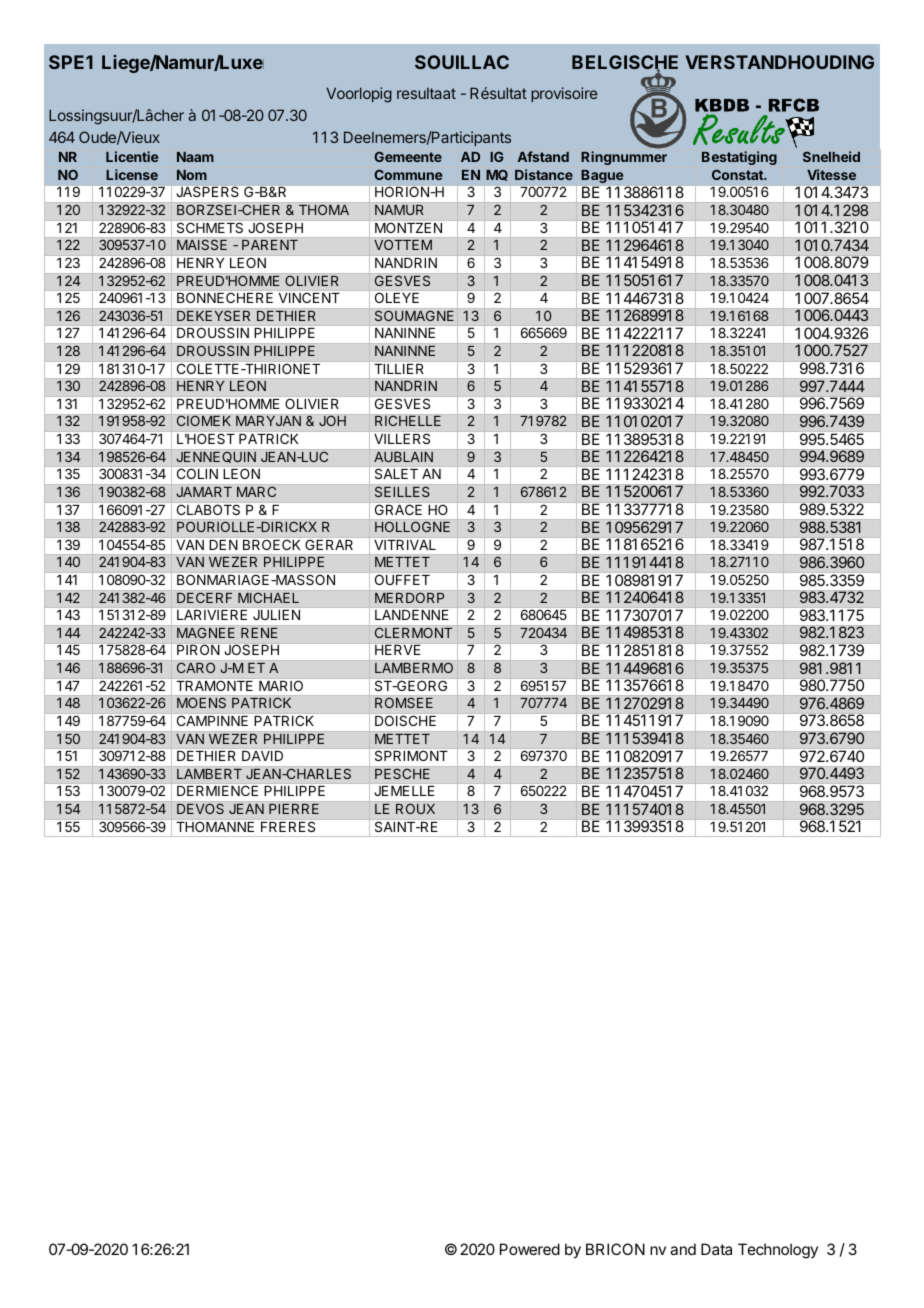 This page has width=924, height=1308. What do you see at coordinates (415, 808) in the page?
I see `ROUX` at bounding box center [415, 808].
